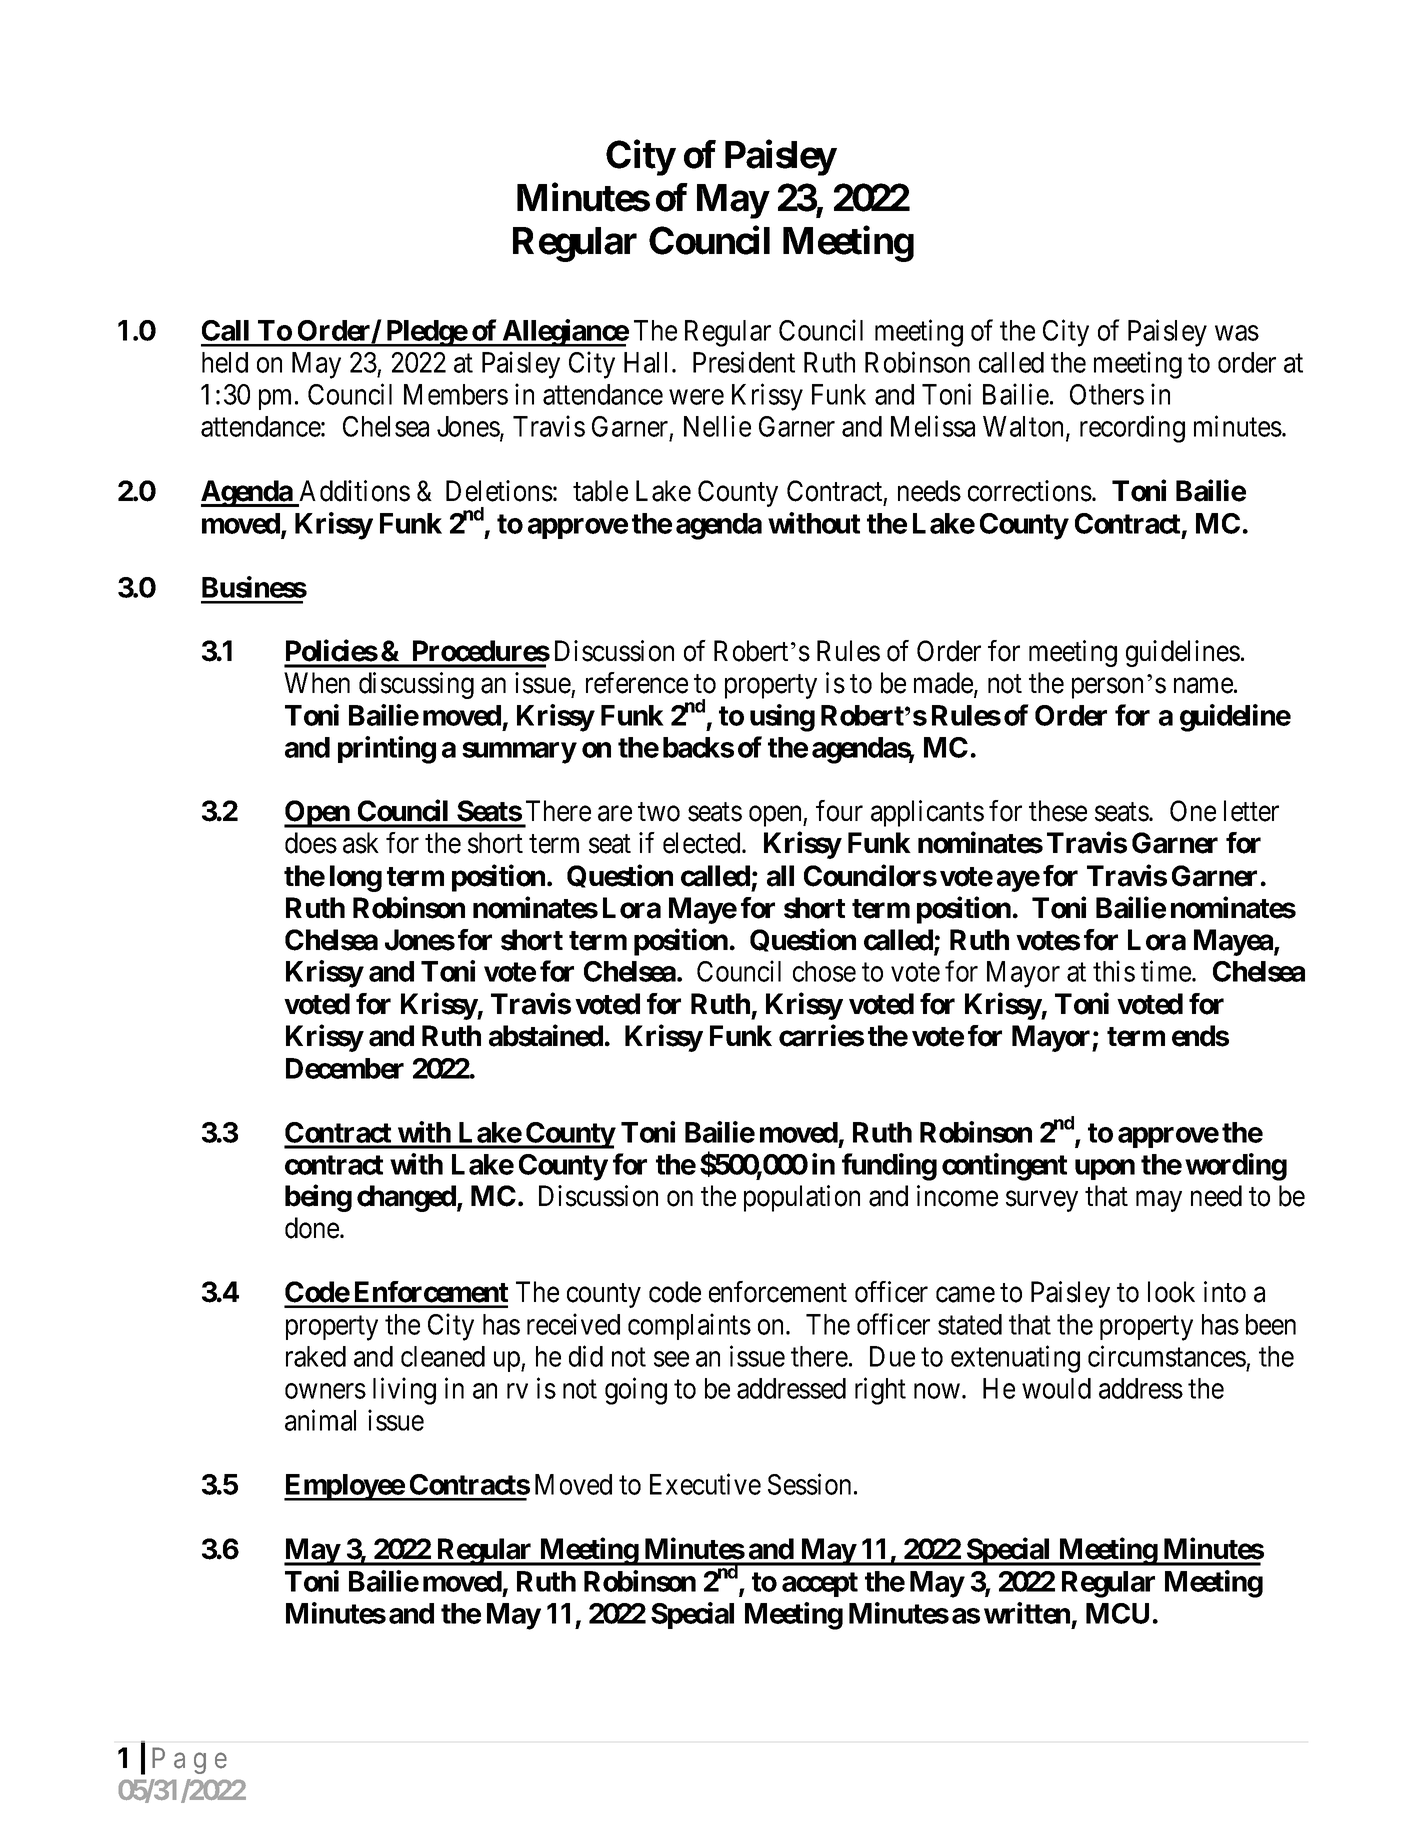 The width and height of the image is (1422, 1840). I want to click on population, so click(802, 1198).
